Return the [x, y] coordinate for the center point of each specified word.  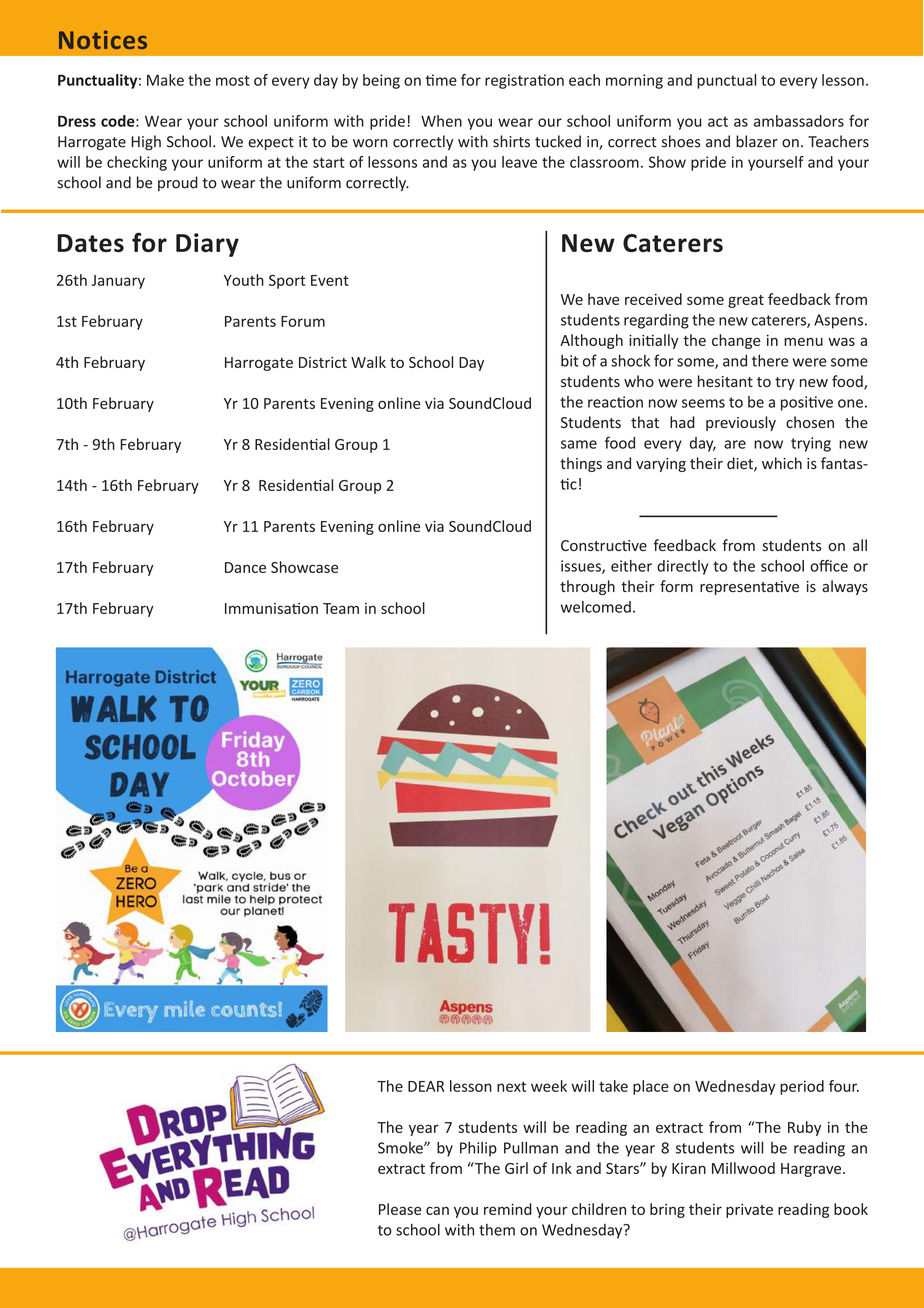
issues [582, 567]
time [441, 80]
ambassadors [799, 121]
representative [749, 588]
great [746, 301]
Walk [368, 362]
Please [400, 1209]
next [511, 1086]
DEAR [426, 1086]
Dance [245, 567]
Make [165, 80]
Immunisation [271, 608]
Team [341, 608]
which [782, 463]
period [802, 1087]
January [118, 282]
